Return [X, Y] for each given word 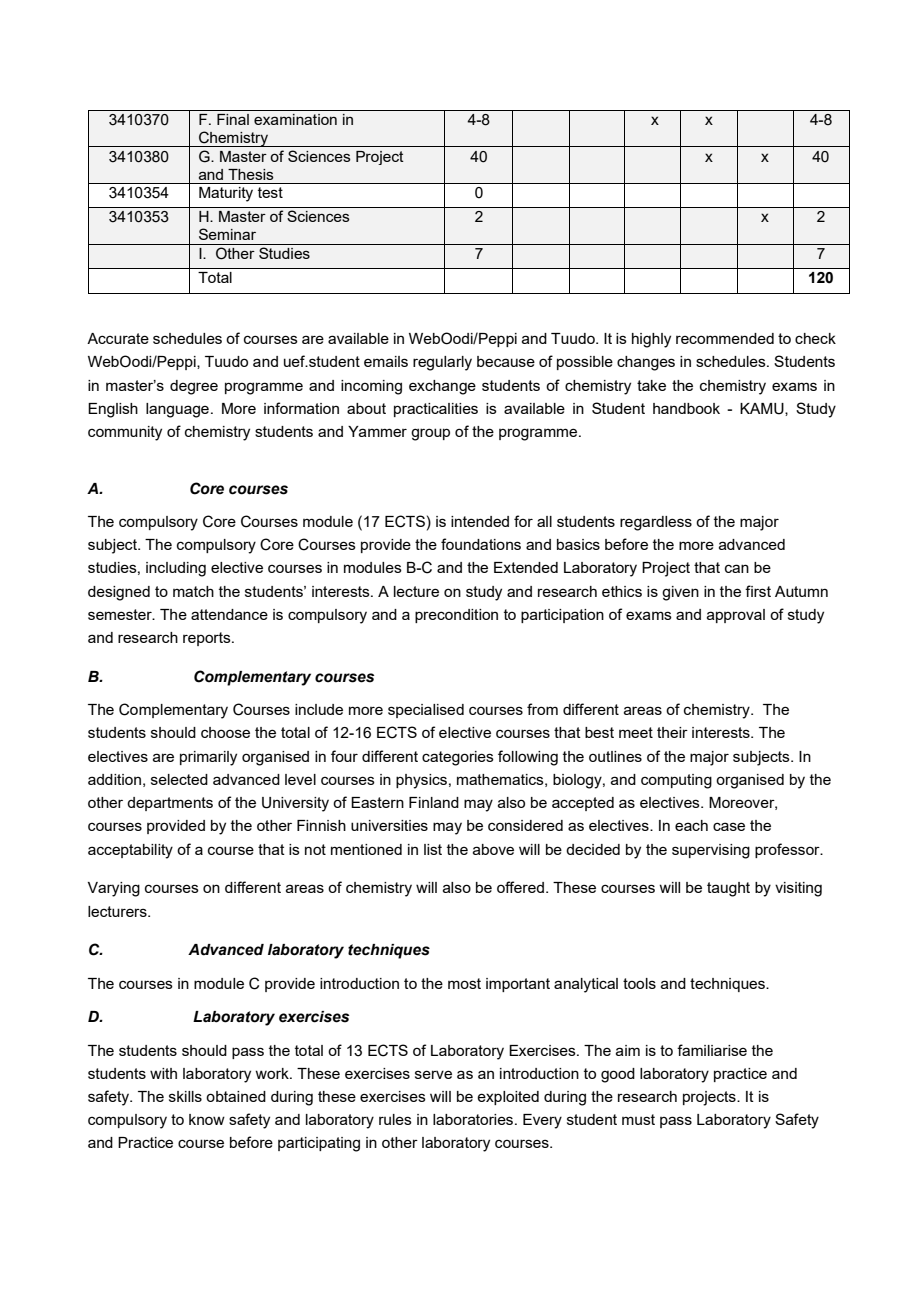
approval [736, 616]
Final [233, 119]
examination [295, 119]
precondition [456, 616]
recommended [725, 338]
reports [208, 639]
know [207, 1119]
